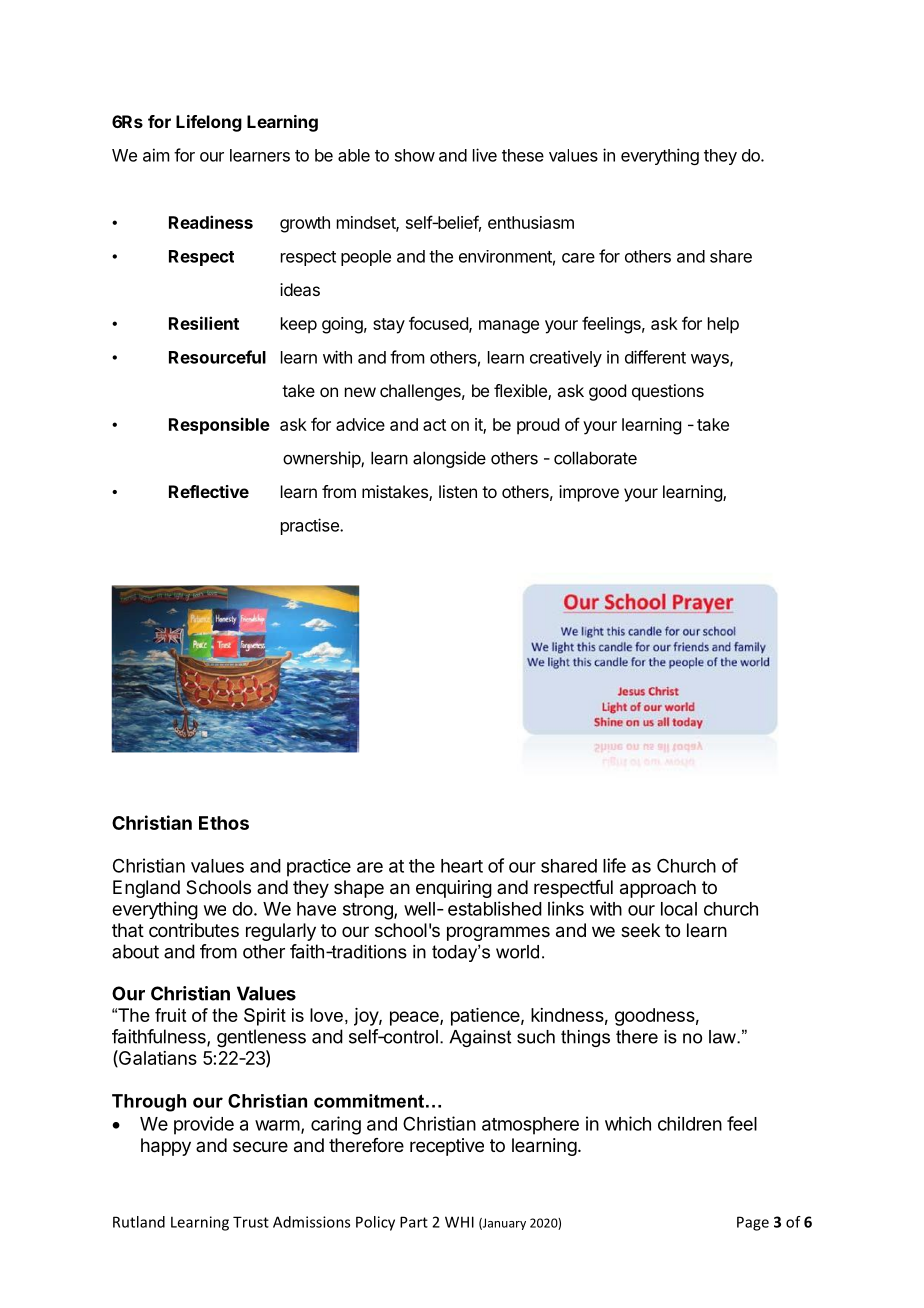 The image size is (924, 1308). What do you see at coordinates (414, 1222) in the page?
I see `Part` at bounding box center [414, 1222].
